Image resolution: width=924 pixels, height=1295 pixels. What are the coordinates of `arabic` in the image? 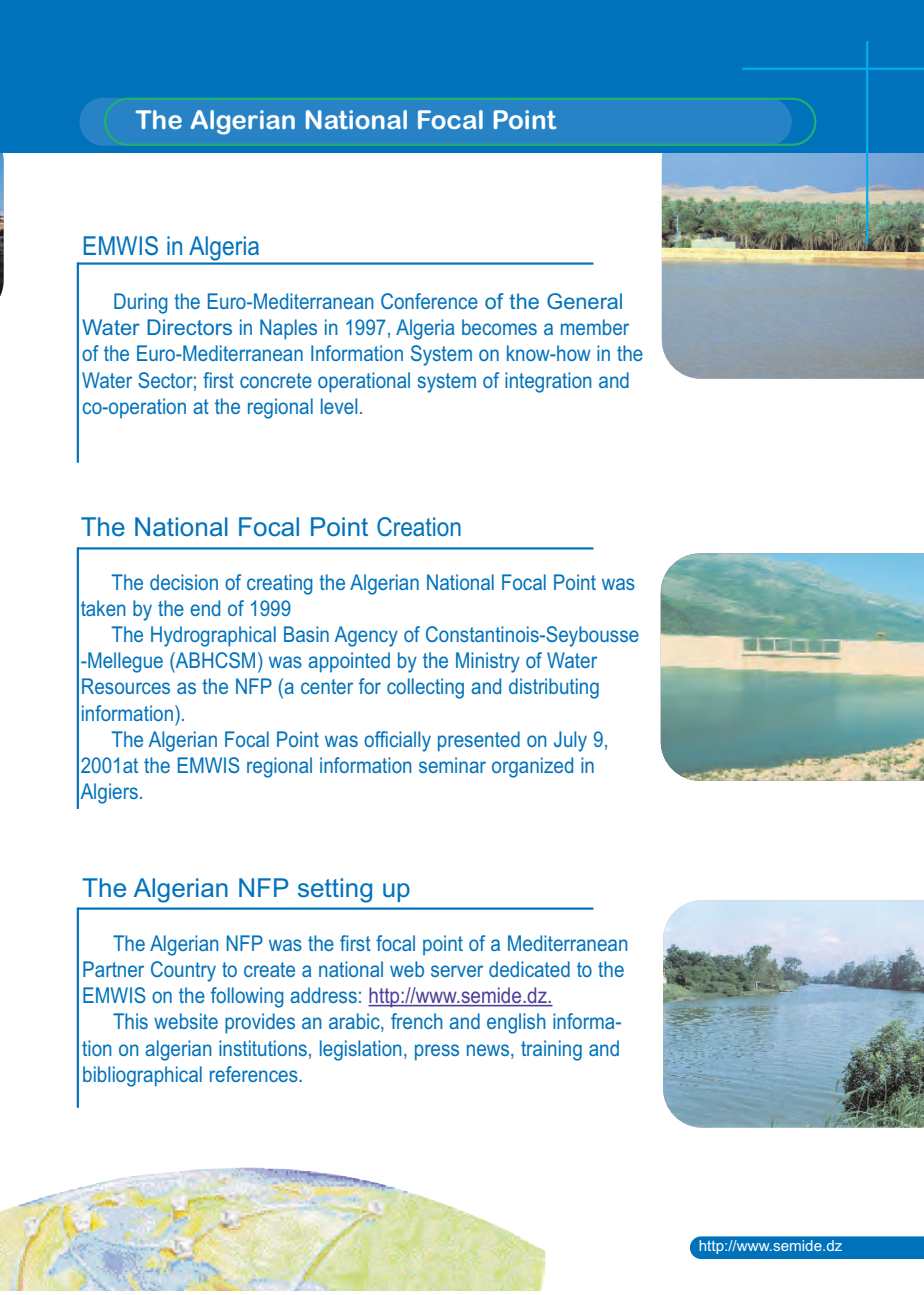 It's located at (355, 1022).
